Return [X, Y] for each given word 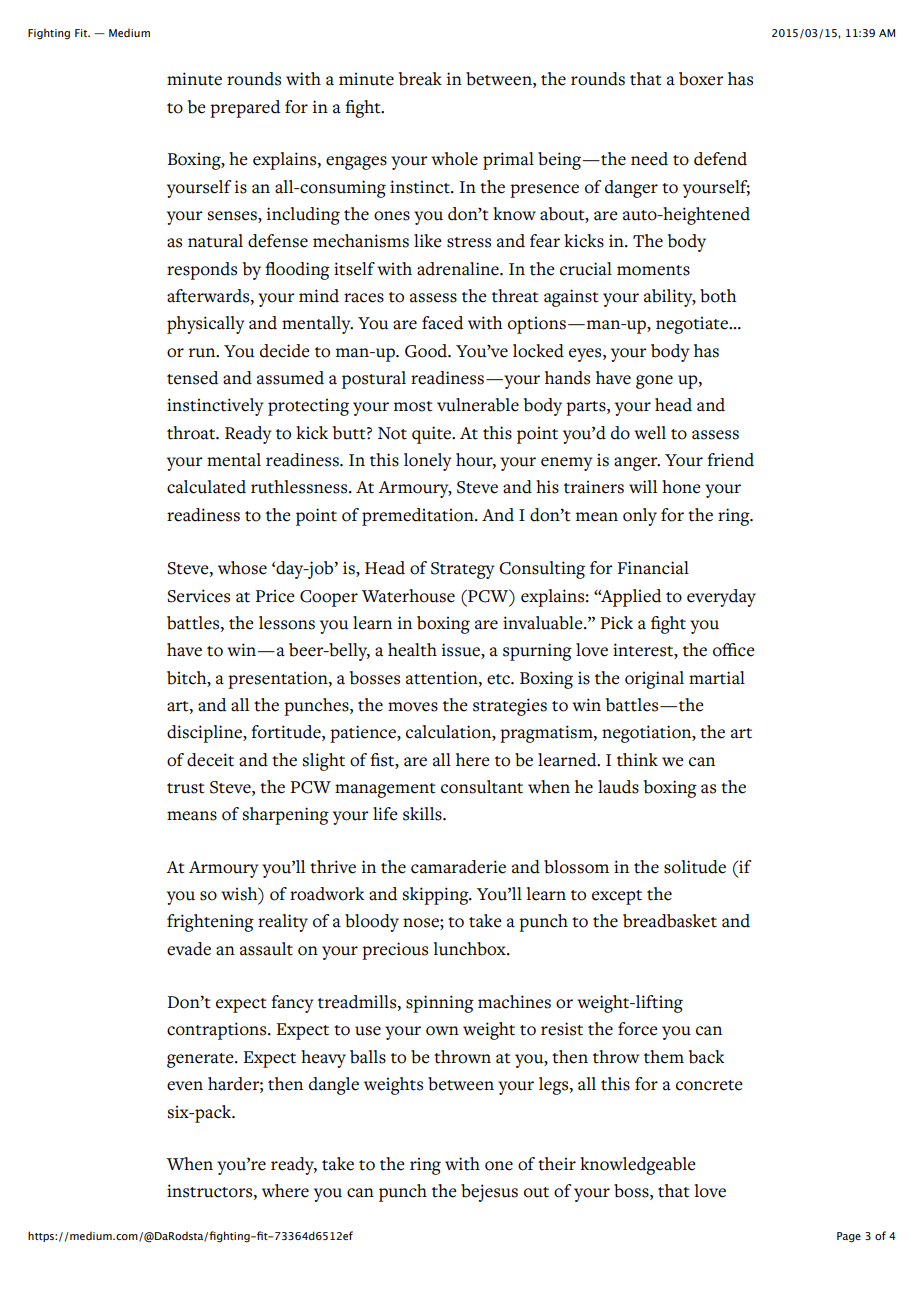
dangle [334, 1086]
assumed [290, 378]
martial [717, 678]
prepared [245, 109]
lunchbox [471, 949]
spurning [537, 652]
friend [730, 460]
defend [720, 159]
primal [508, 161]
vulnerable [478, 405]
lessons [287, 623]
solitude [695, 867]
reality [283, 923]
